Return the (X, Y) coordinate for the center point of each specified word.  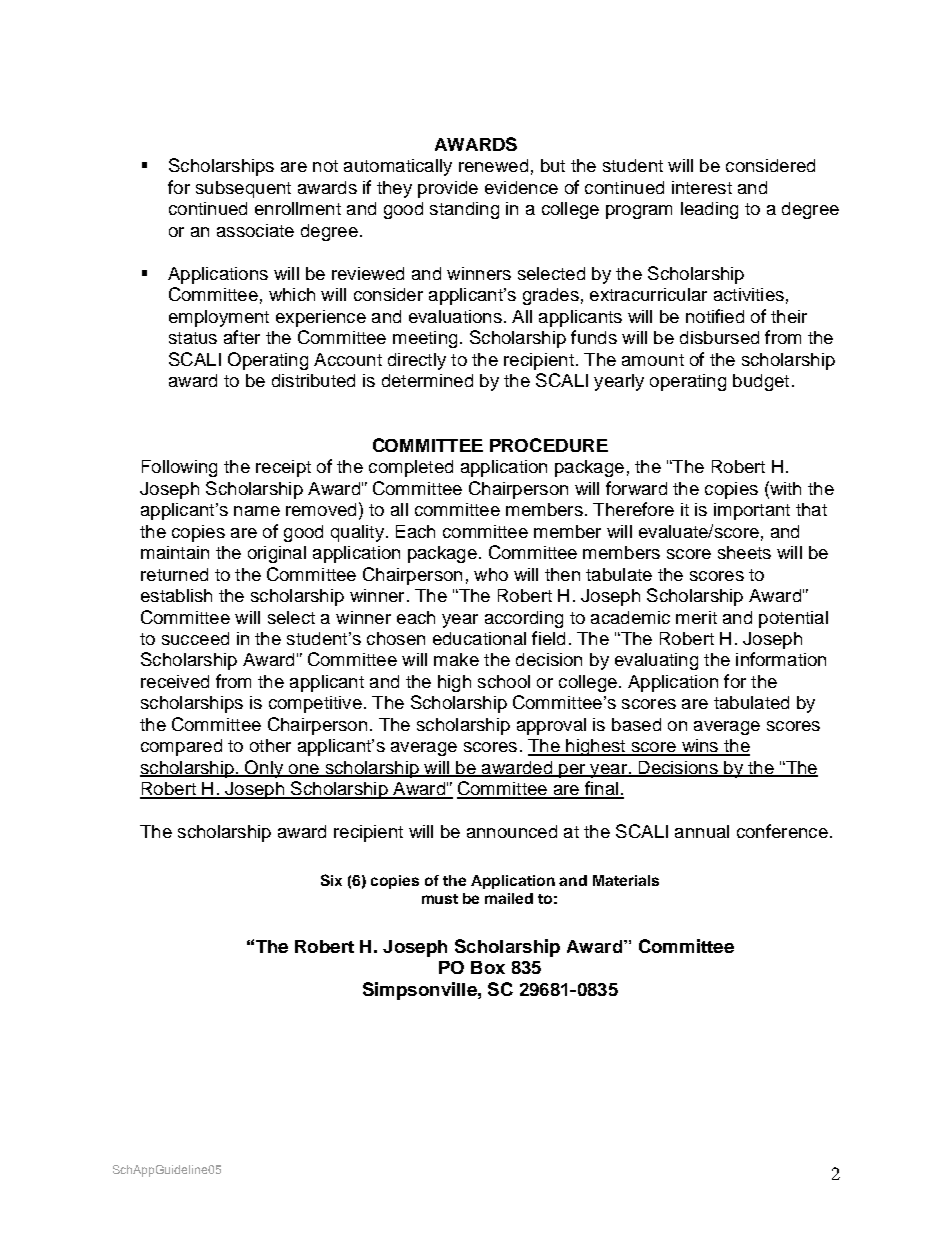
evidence (521, 187)
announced (512, 831)
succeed (195, 638)
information (781, 659)
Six (331, 880)
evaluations (455, 316)
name (257, 511)
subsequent (243, 189)
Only (264, 769)
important (752, 511)
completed (411, 468)
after (242, 337)
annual (702, 831)
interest (702, 187)
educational (479, 638)
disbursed (719, 337)
